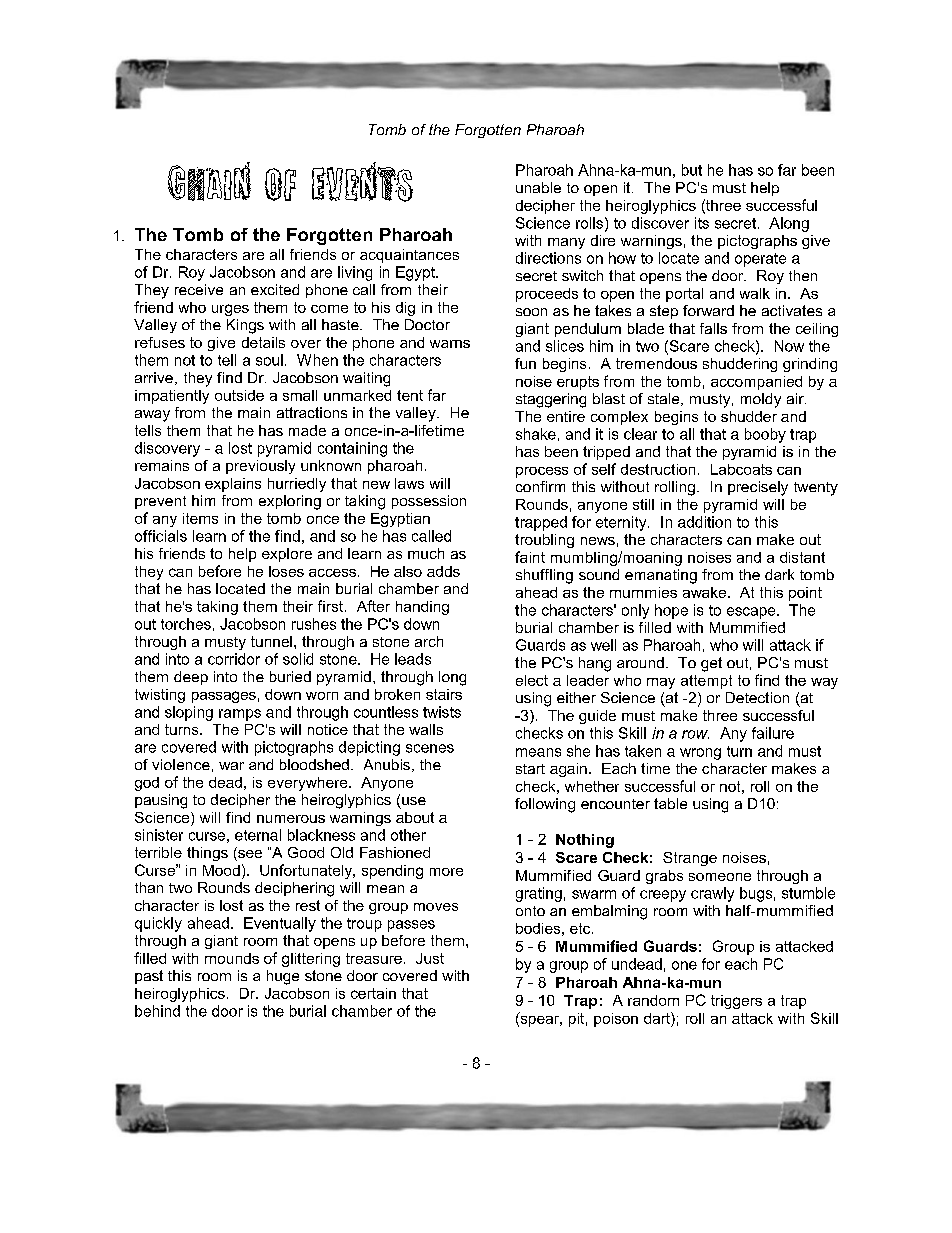  Describe the element at coordinates (186, 624) in the screenshot. I see `torches` at that location.
